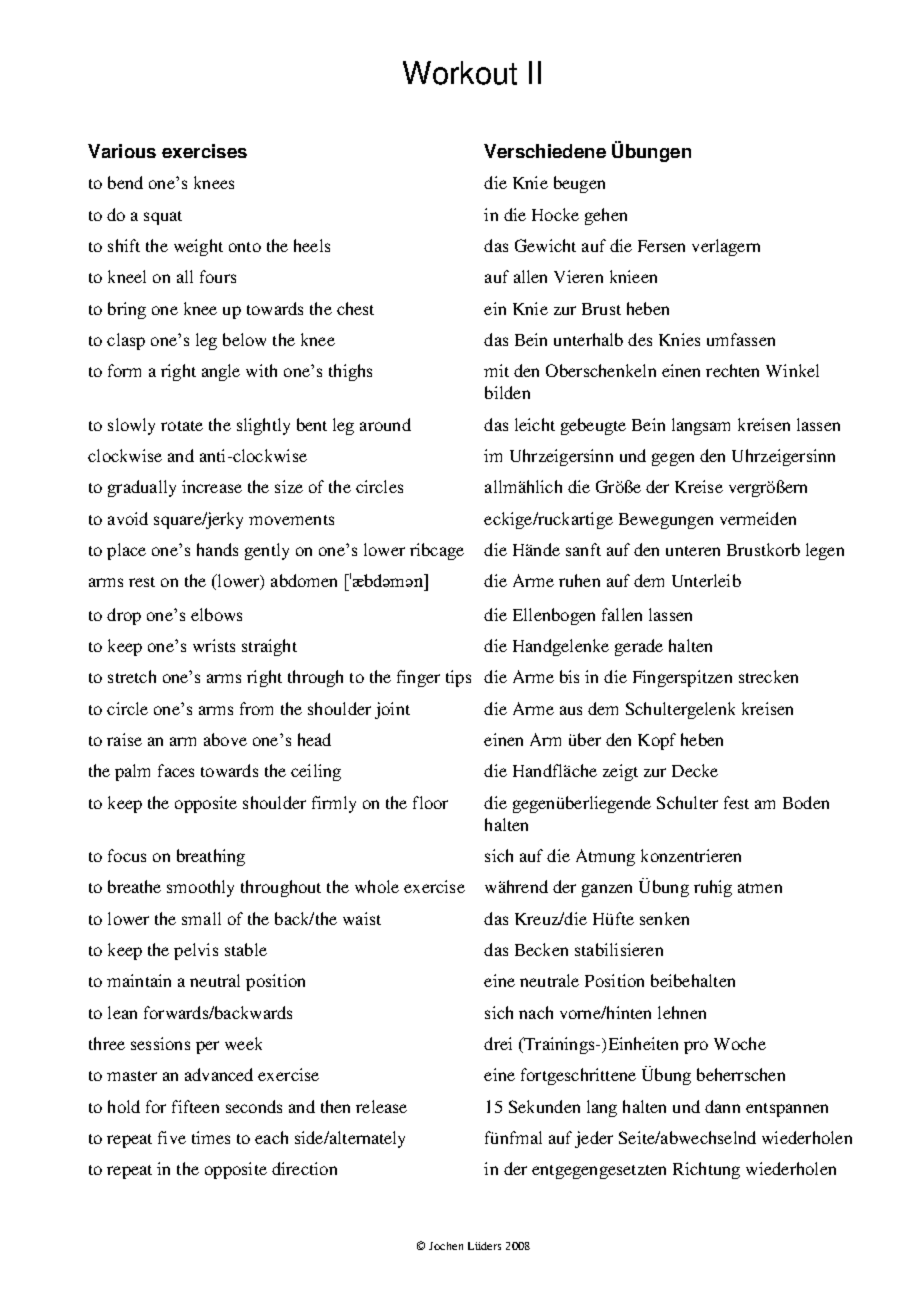  I want to click on angle, so click(221, 372).
